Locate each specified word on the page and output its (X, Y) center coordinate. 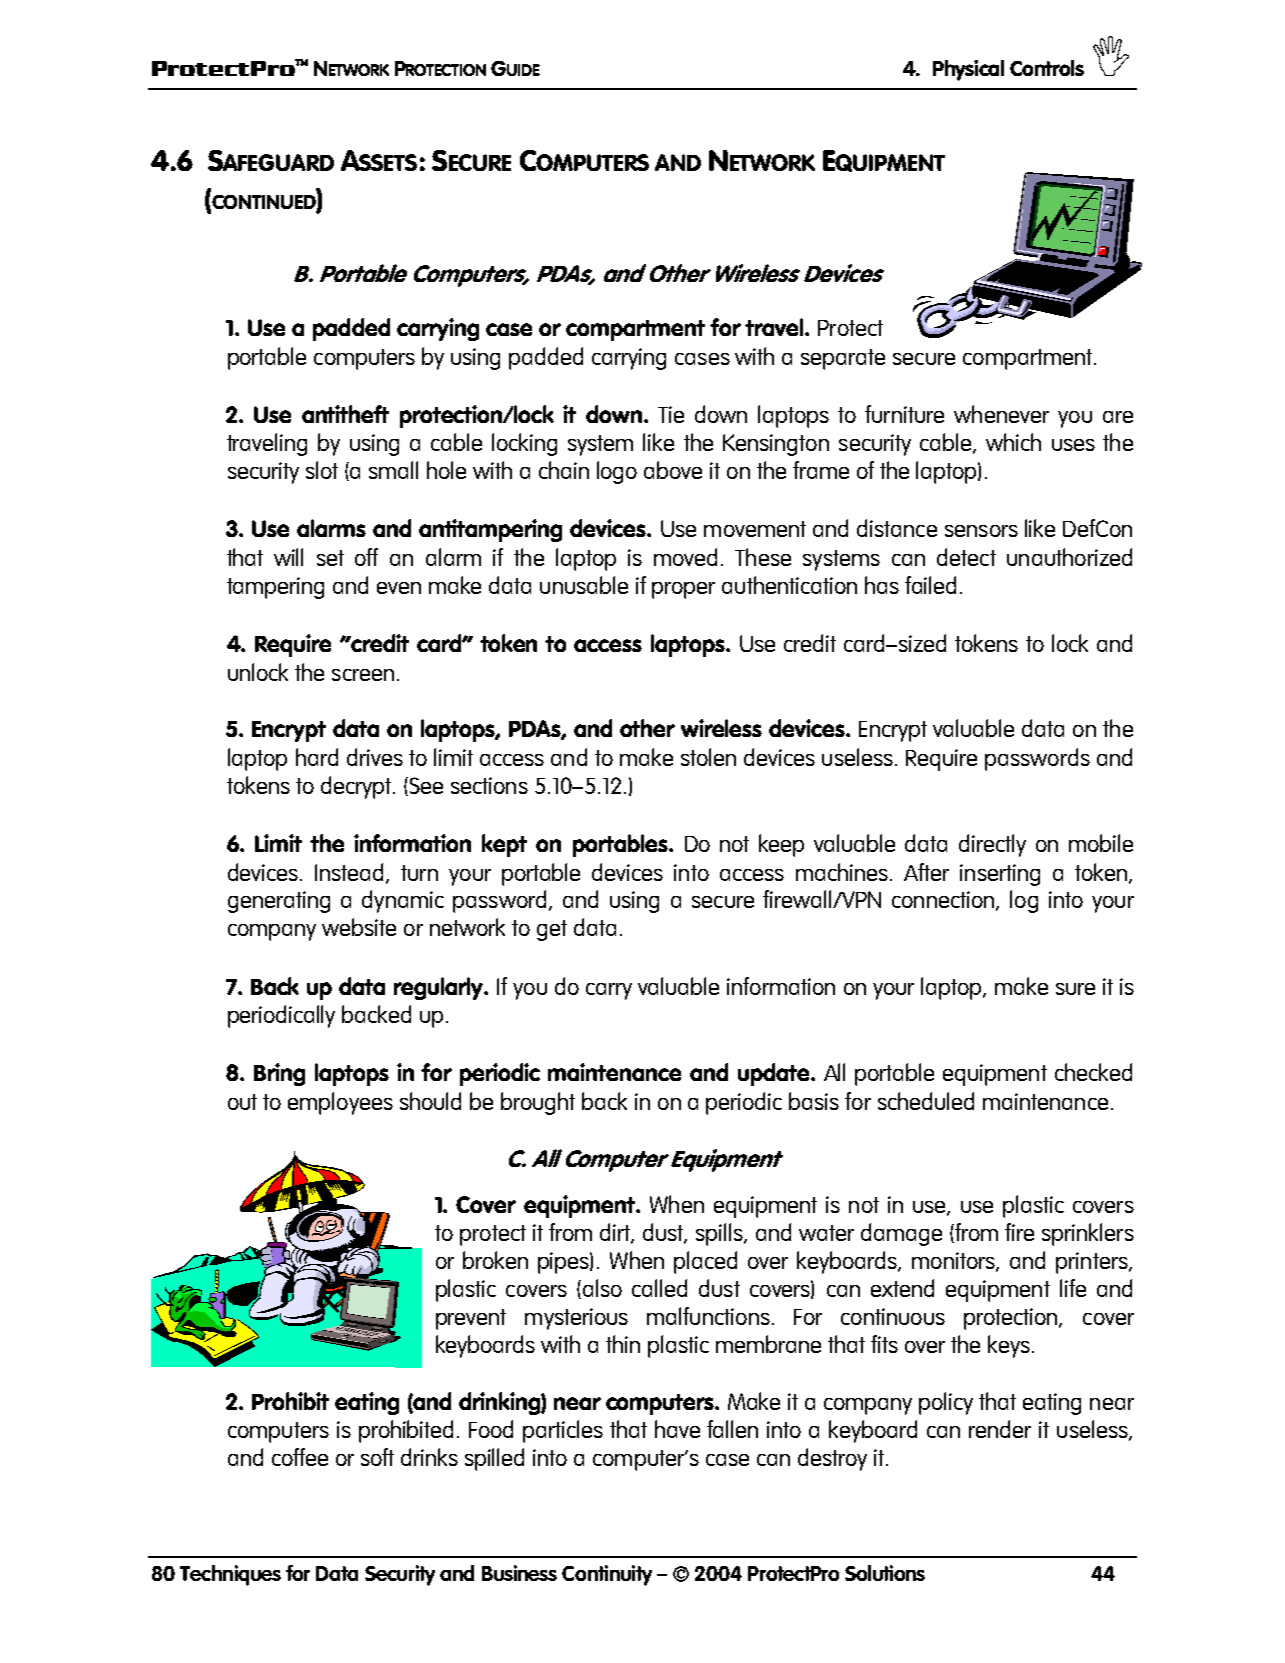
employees (340, 1103)
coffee (300, 1457)
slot (322, 470)
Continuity (607, 1575)
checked (1093, 1072)
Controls (1047, 68)
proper (683, 590)
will (288, 557)
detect (966, 557)
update (775, 1074)
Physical (968, 70)
